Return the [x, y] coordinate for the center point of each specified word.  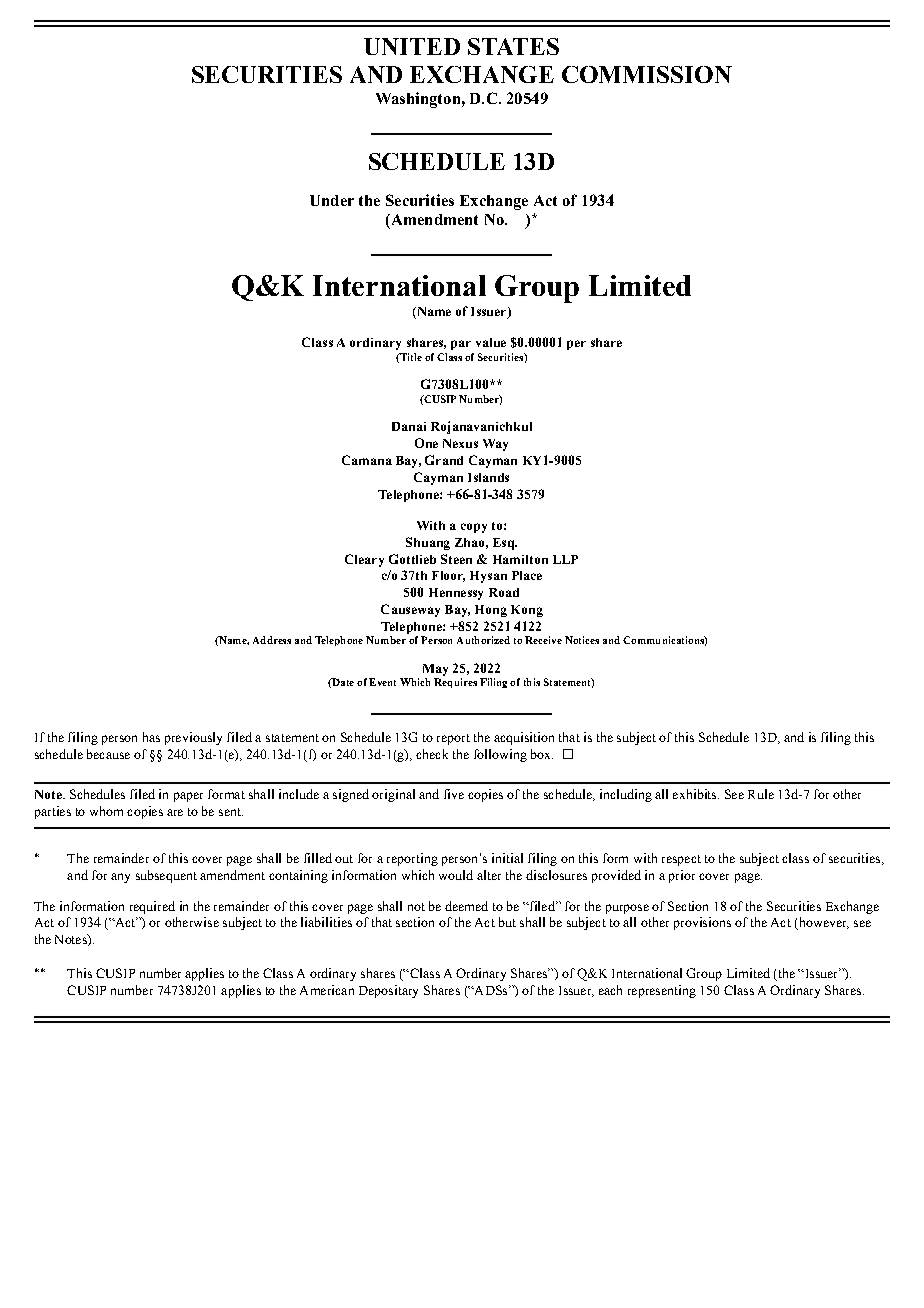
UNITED [412, 46]
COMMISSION [647, 74]
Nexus [460, 443]
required [152, 907]
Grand [444, 460]
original [393, 795]
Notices [582, 640]
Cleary [364, 560]
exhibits [696, 794]
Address [272, 640]
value [491, 342]
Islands [488, 477]
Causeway [410, 610]
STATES [513, 46]
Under [332, 200]
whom [106, 811]
